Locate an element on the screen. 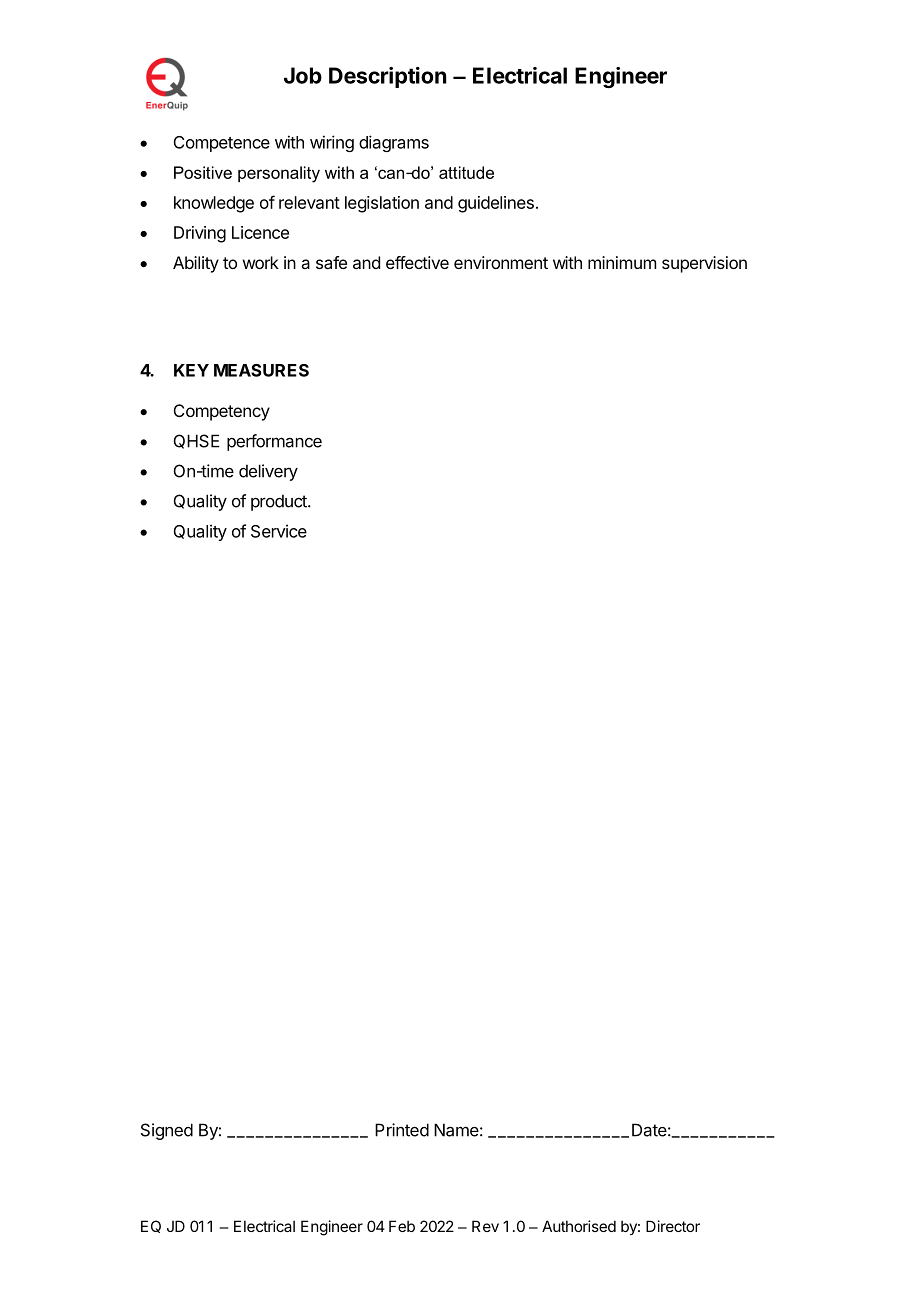 The width and height of the screenshot is (924, 1308). Service is located at coordinates (279, 531).
